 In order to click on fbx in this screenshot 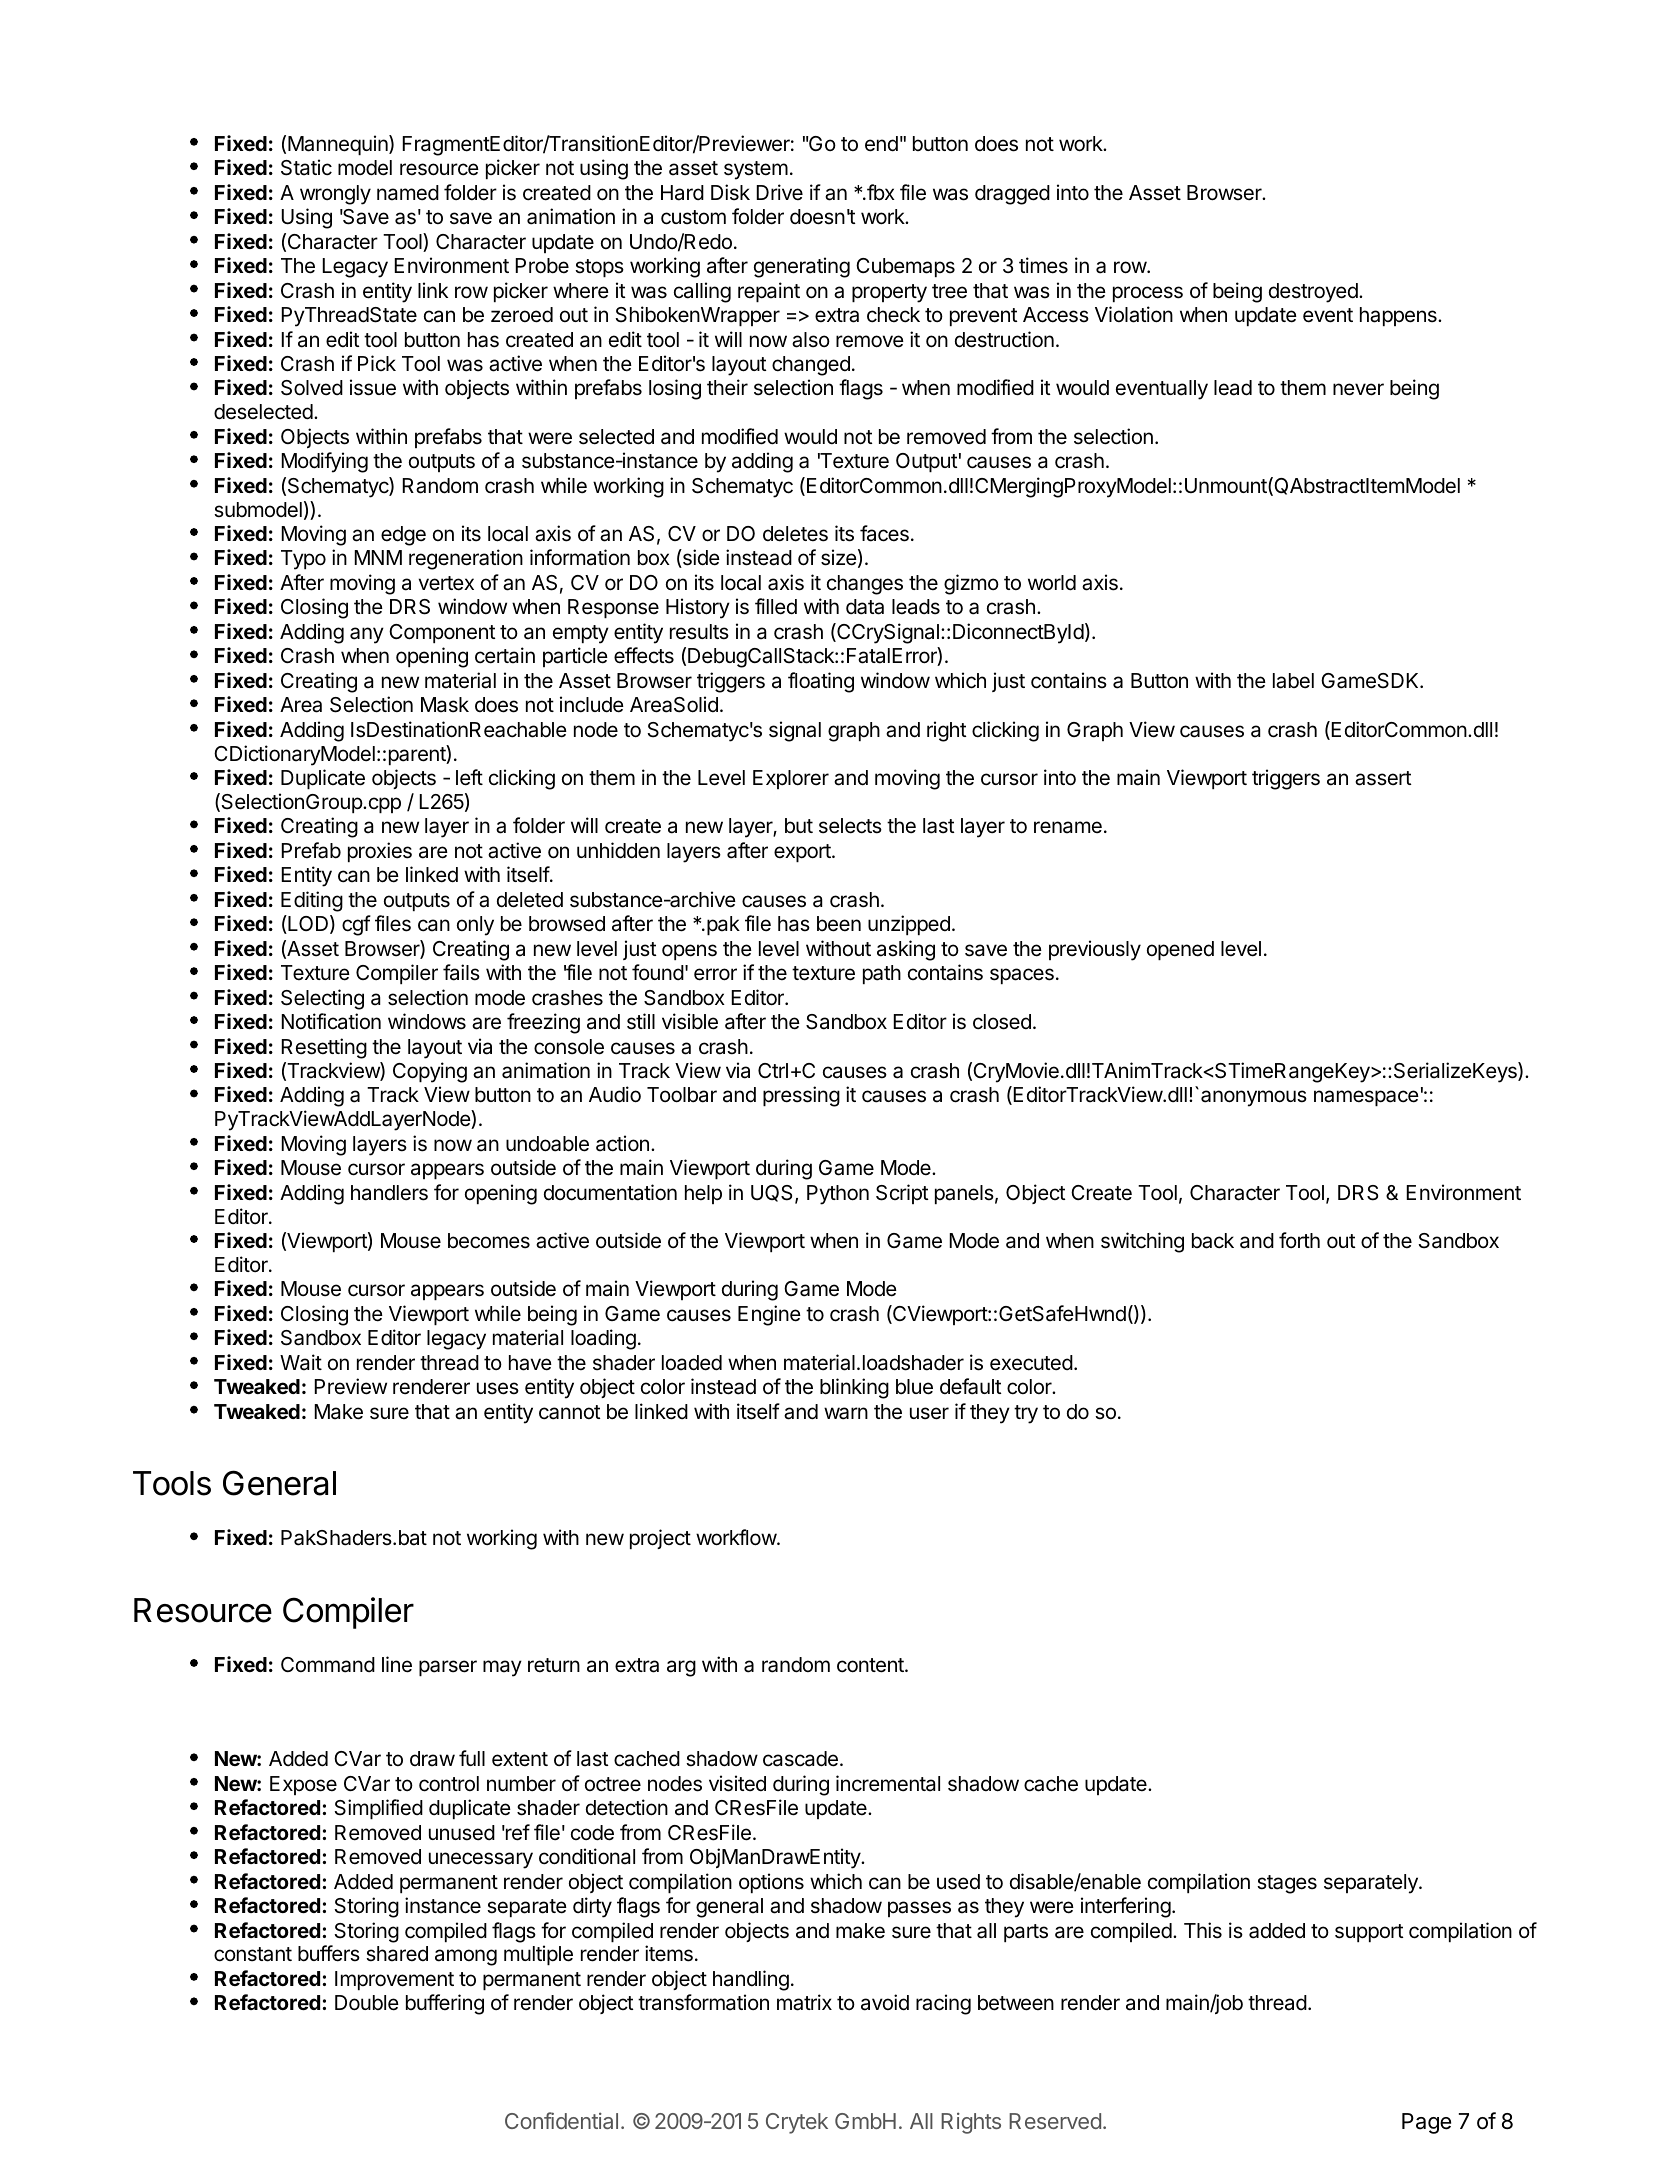, I will do `click(880, 192)`.
